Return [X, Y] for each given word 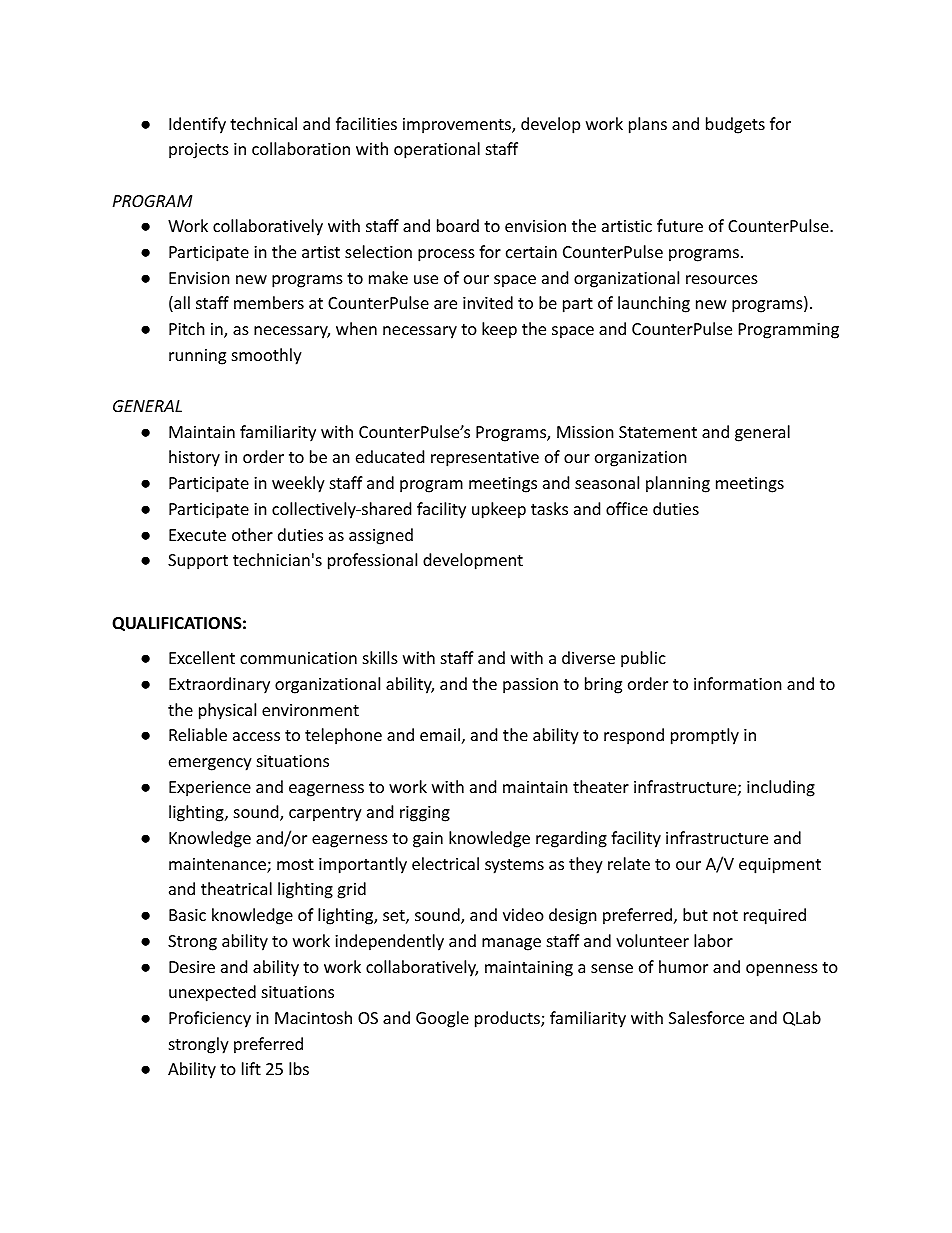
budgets [735, 125]
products [508, 1019]
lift [251, 1068]
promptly [705, 736]
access [256, 736]
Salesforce [706, 1017]
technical [263, 123]
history [194, 458]
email [440, 734]
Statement [658, 432]
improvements [458, 126]
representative [485, 459]
